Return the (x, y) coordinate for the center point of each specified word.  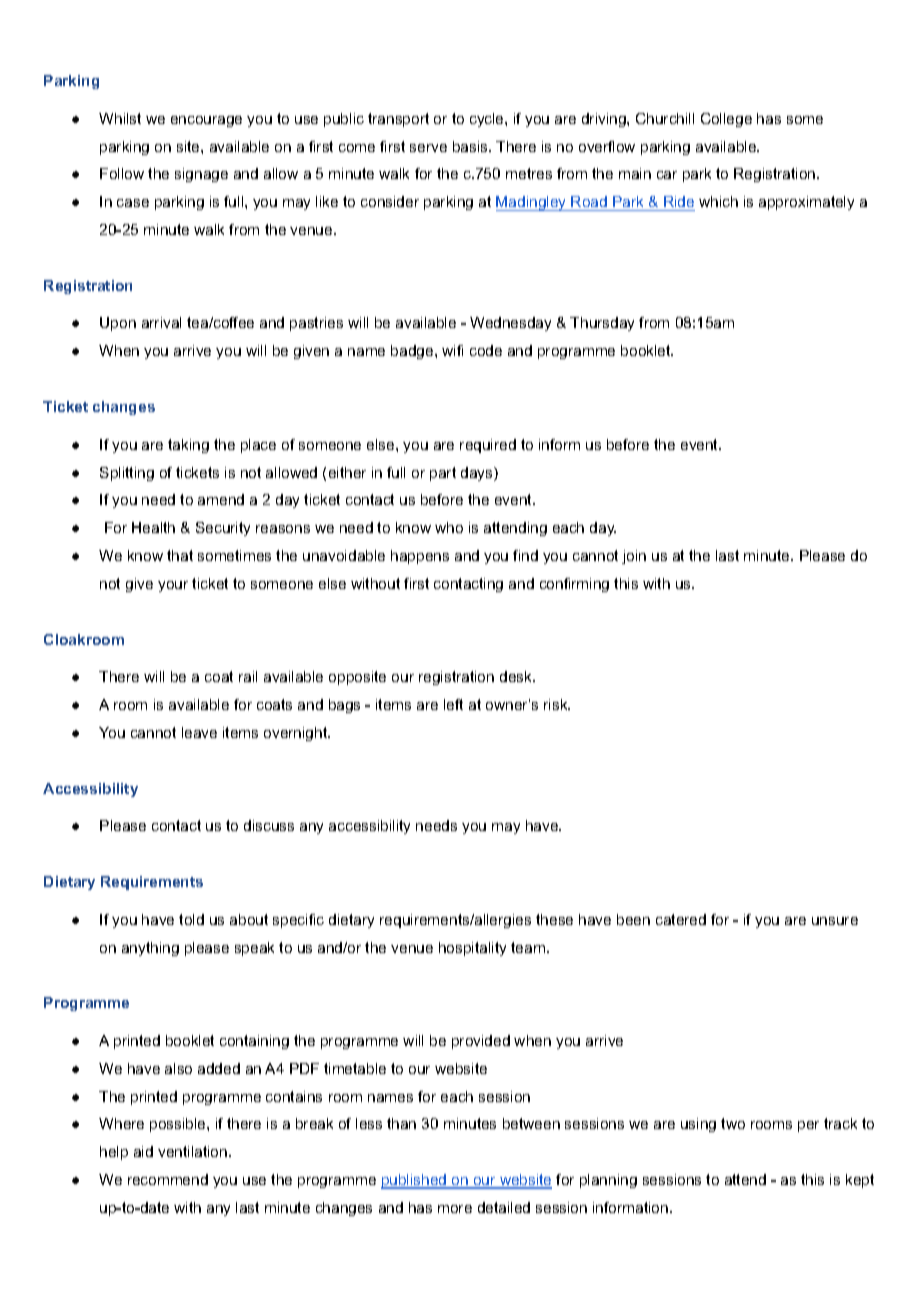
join (634, 557)
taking (188, 446)
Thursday (602, 324)
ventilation (194, 1151)
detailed (504, 1207)
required (488, 446)
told (191, 919)
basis (471, 146)
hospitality (472, 949)
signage (201, 175)
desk (517, 676)
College (726, 120)
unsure (835, 921)
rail (248, 676)
